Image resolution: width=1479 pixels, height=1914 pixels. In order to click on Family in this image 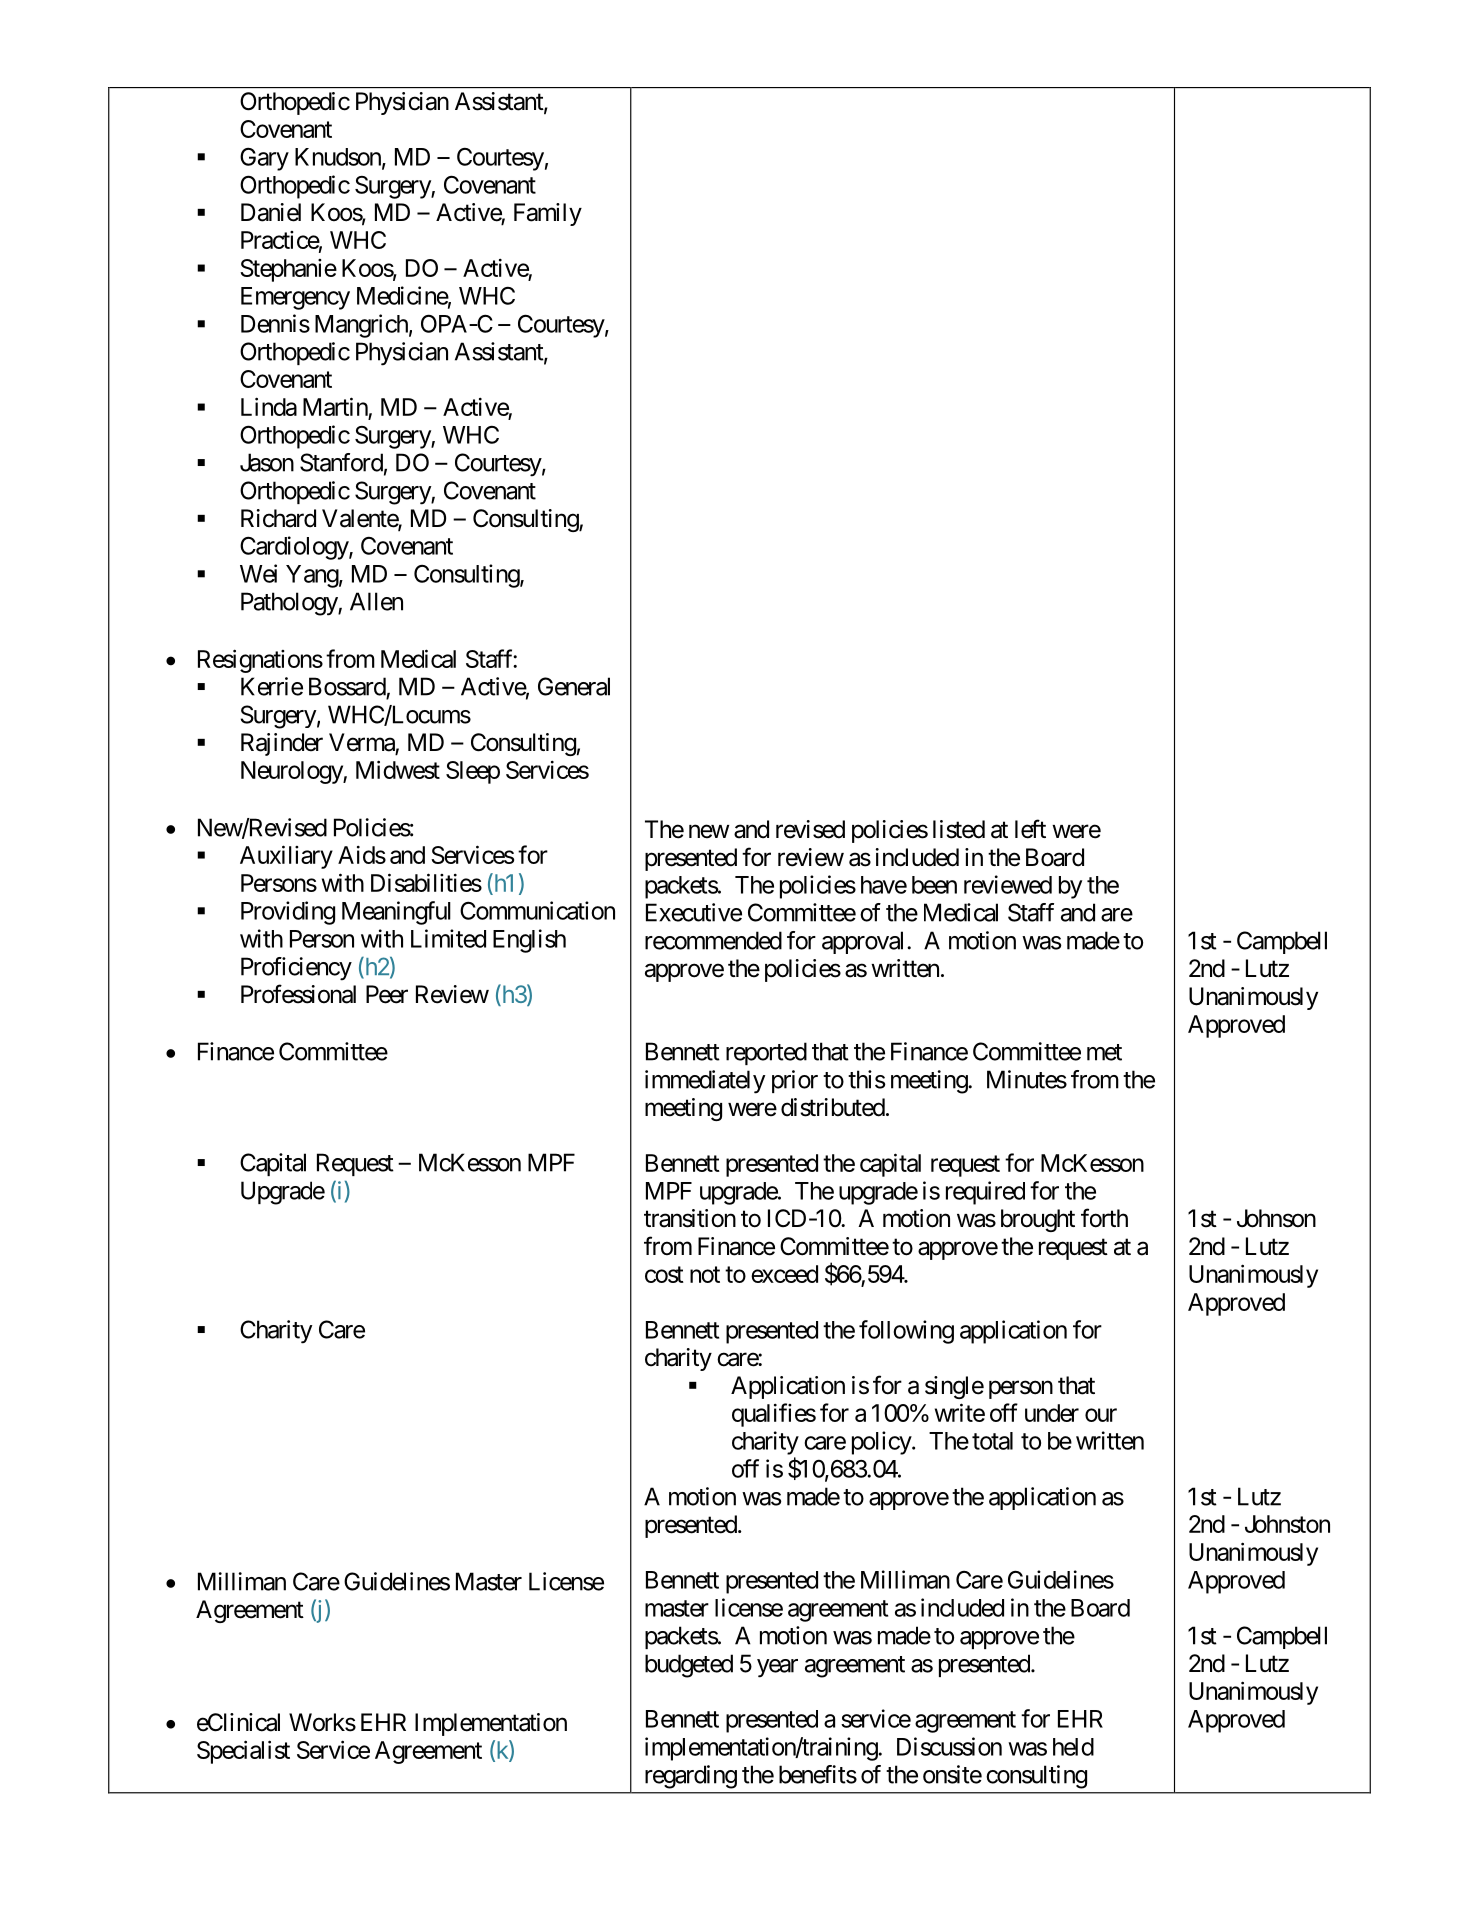, I will do `click(548, 214)`.
